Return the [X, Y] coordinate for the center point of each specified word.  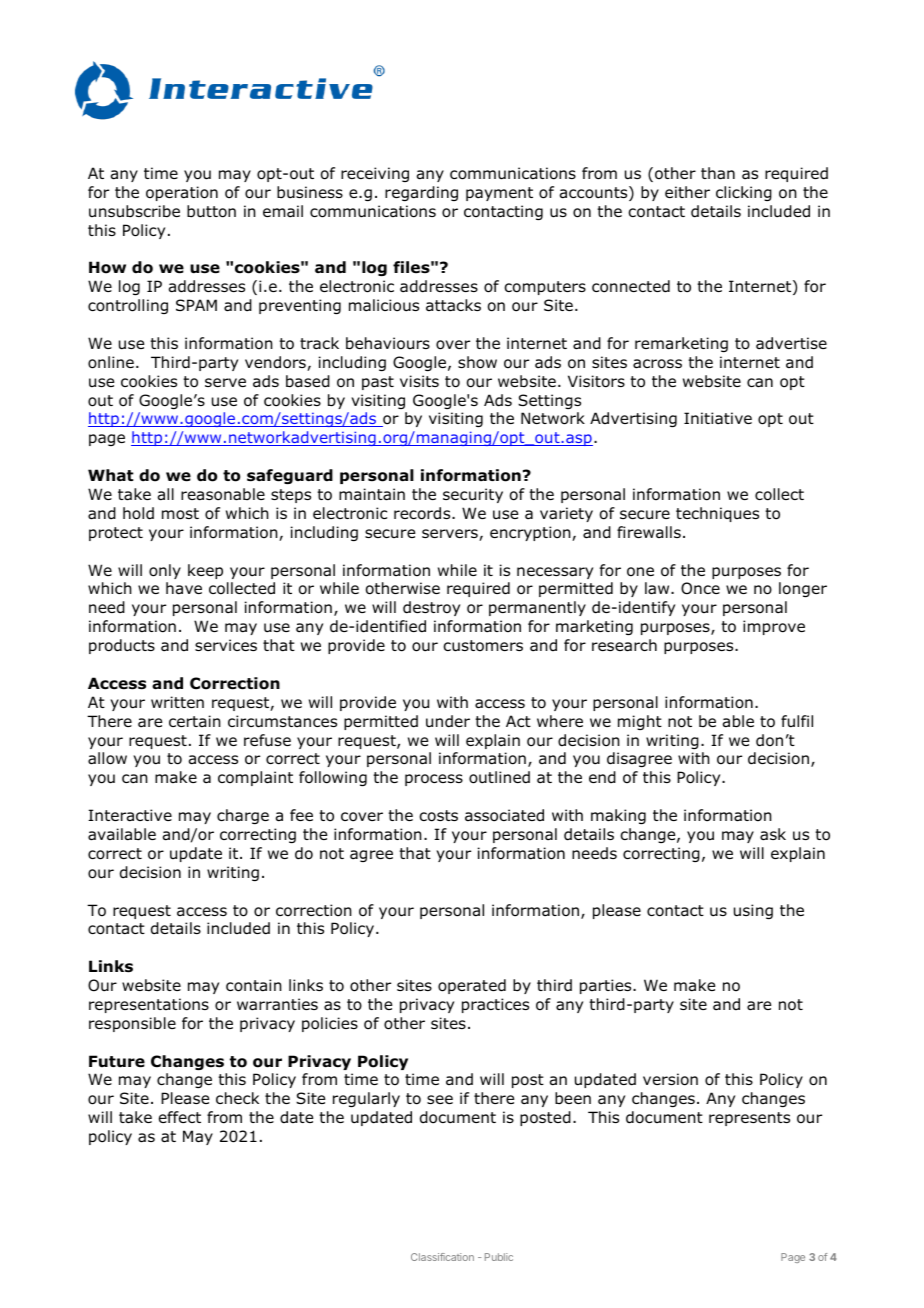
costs [438, 816]
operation [182, 193]
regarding [421, 193]
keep [205, 571]
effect [180, 1117]
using [753, 911]
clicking [744, 193]
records [423, 513]
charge [243, 816]
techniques [717, 514]
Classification [442, 1257]
